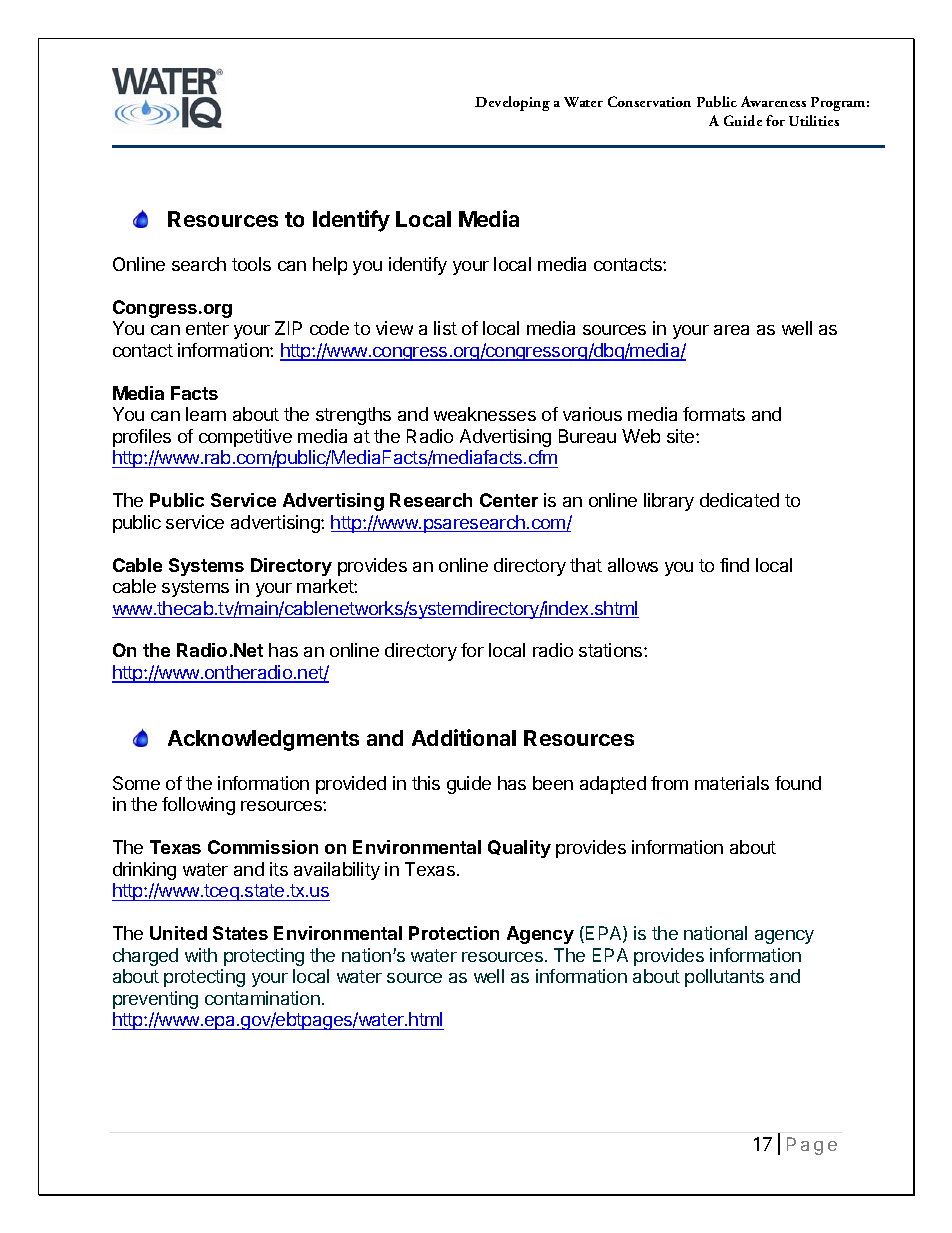 The height and width of the image is (1233, 952). Describe the element at coordinates (426, 783) in the image. I see `this` at that location.
